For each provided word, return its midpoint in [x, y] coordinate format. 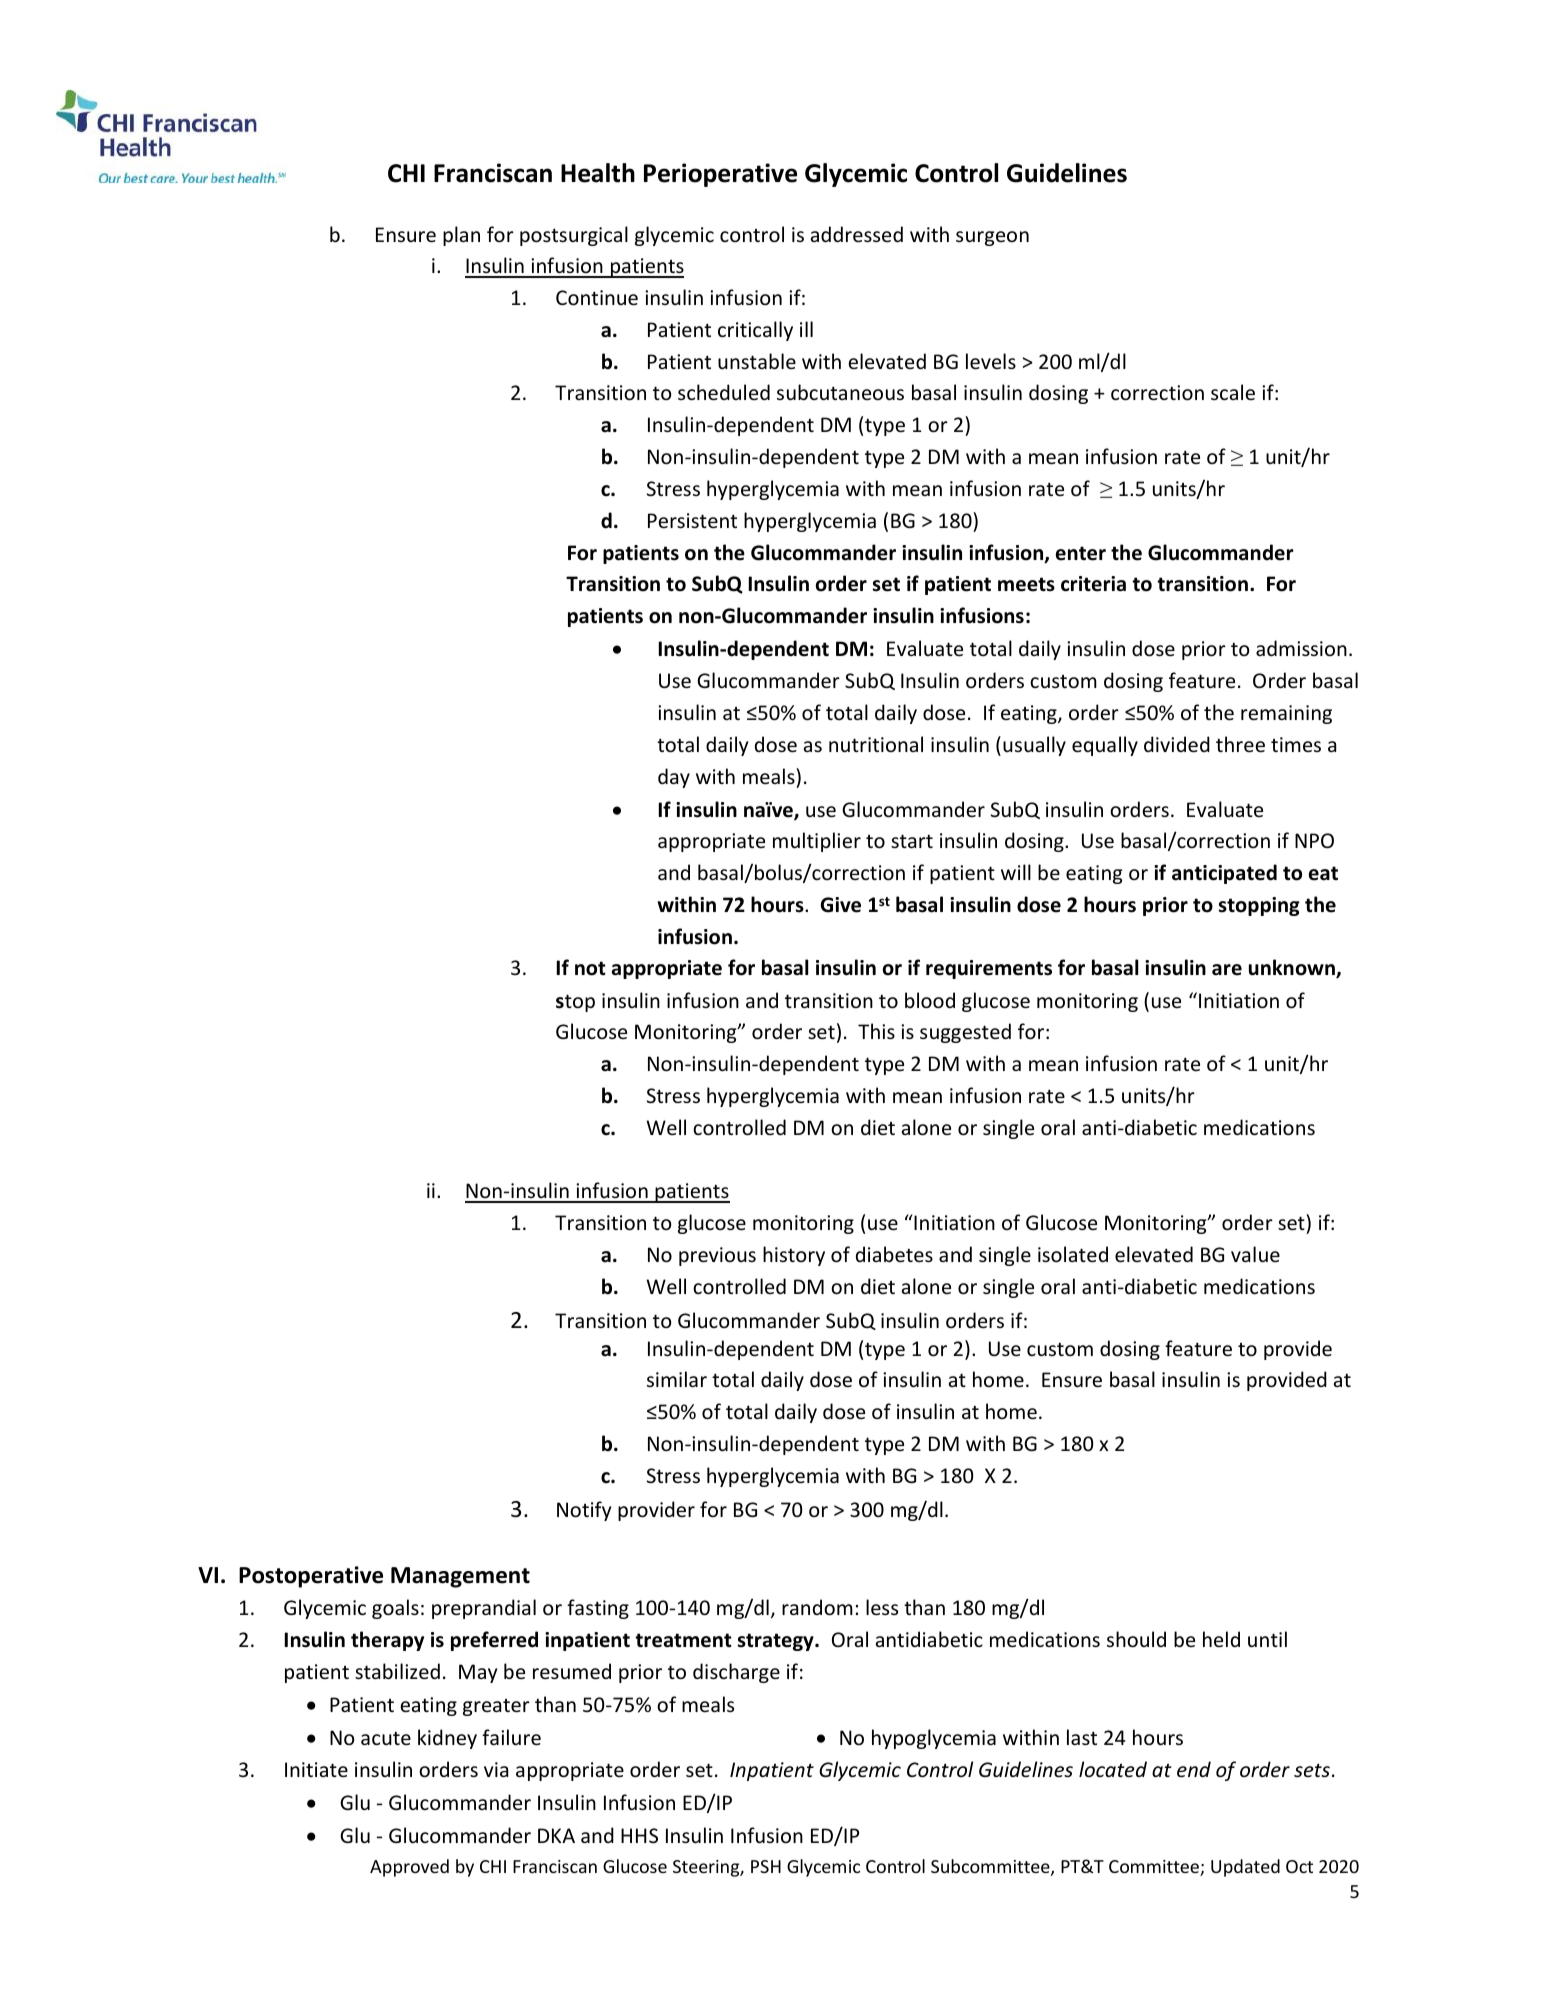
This [876, 1031]
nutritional [876, 744]
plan [461, 236]
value [1255, 1254]
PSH [766, 1866]
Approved [409, 1868]
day [674, 778]
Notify [584, 1511]
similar [677, 1379]
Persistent [692, 521]
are [1227, 970]
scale [1233, 392]
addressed [857, 234]
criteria [1093, 584]
